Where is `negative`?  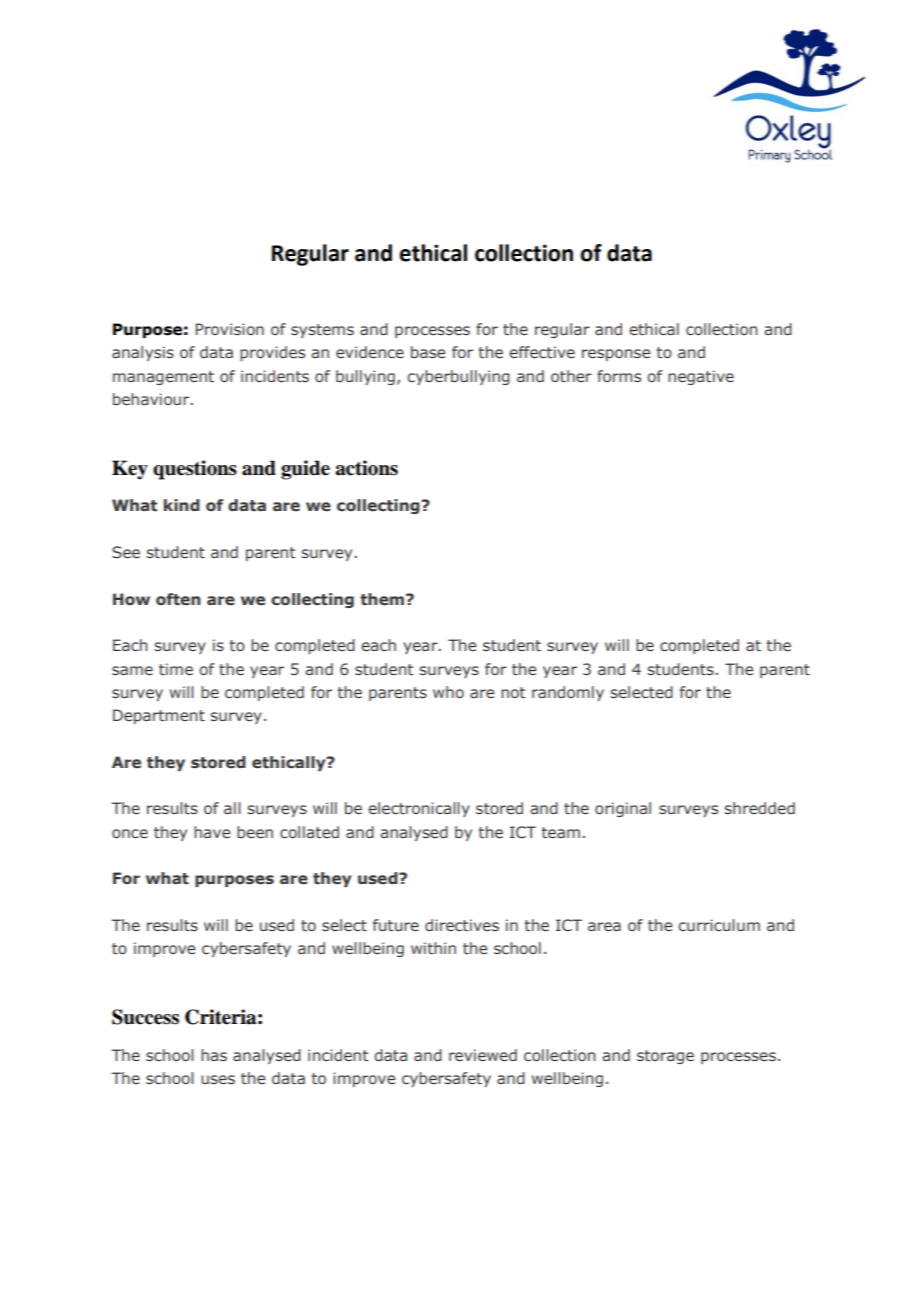 negative is located at coordinates (701, 377).
